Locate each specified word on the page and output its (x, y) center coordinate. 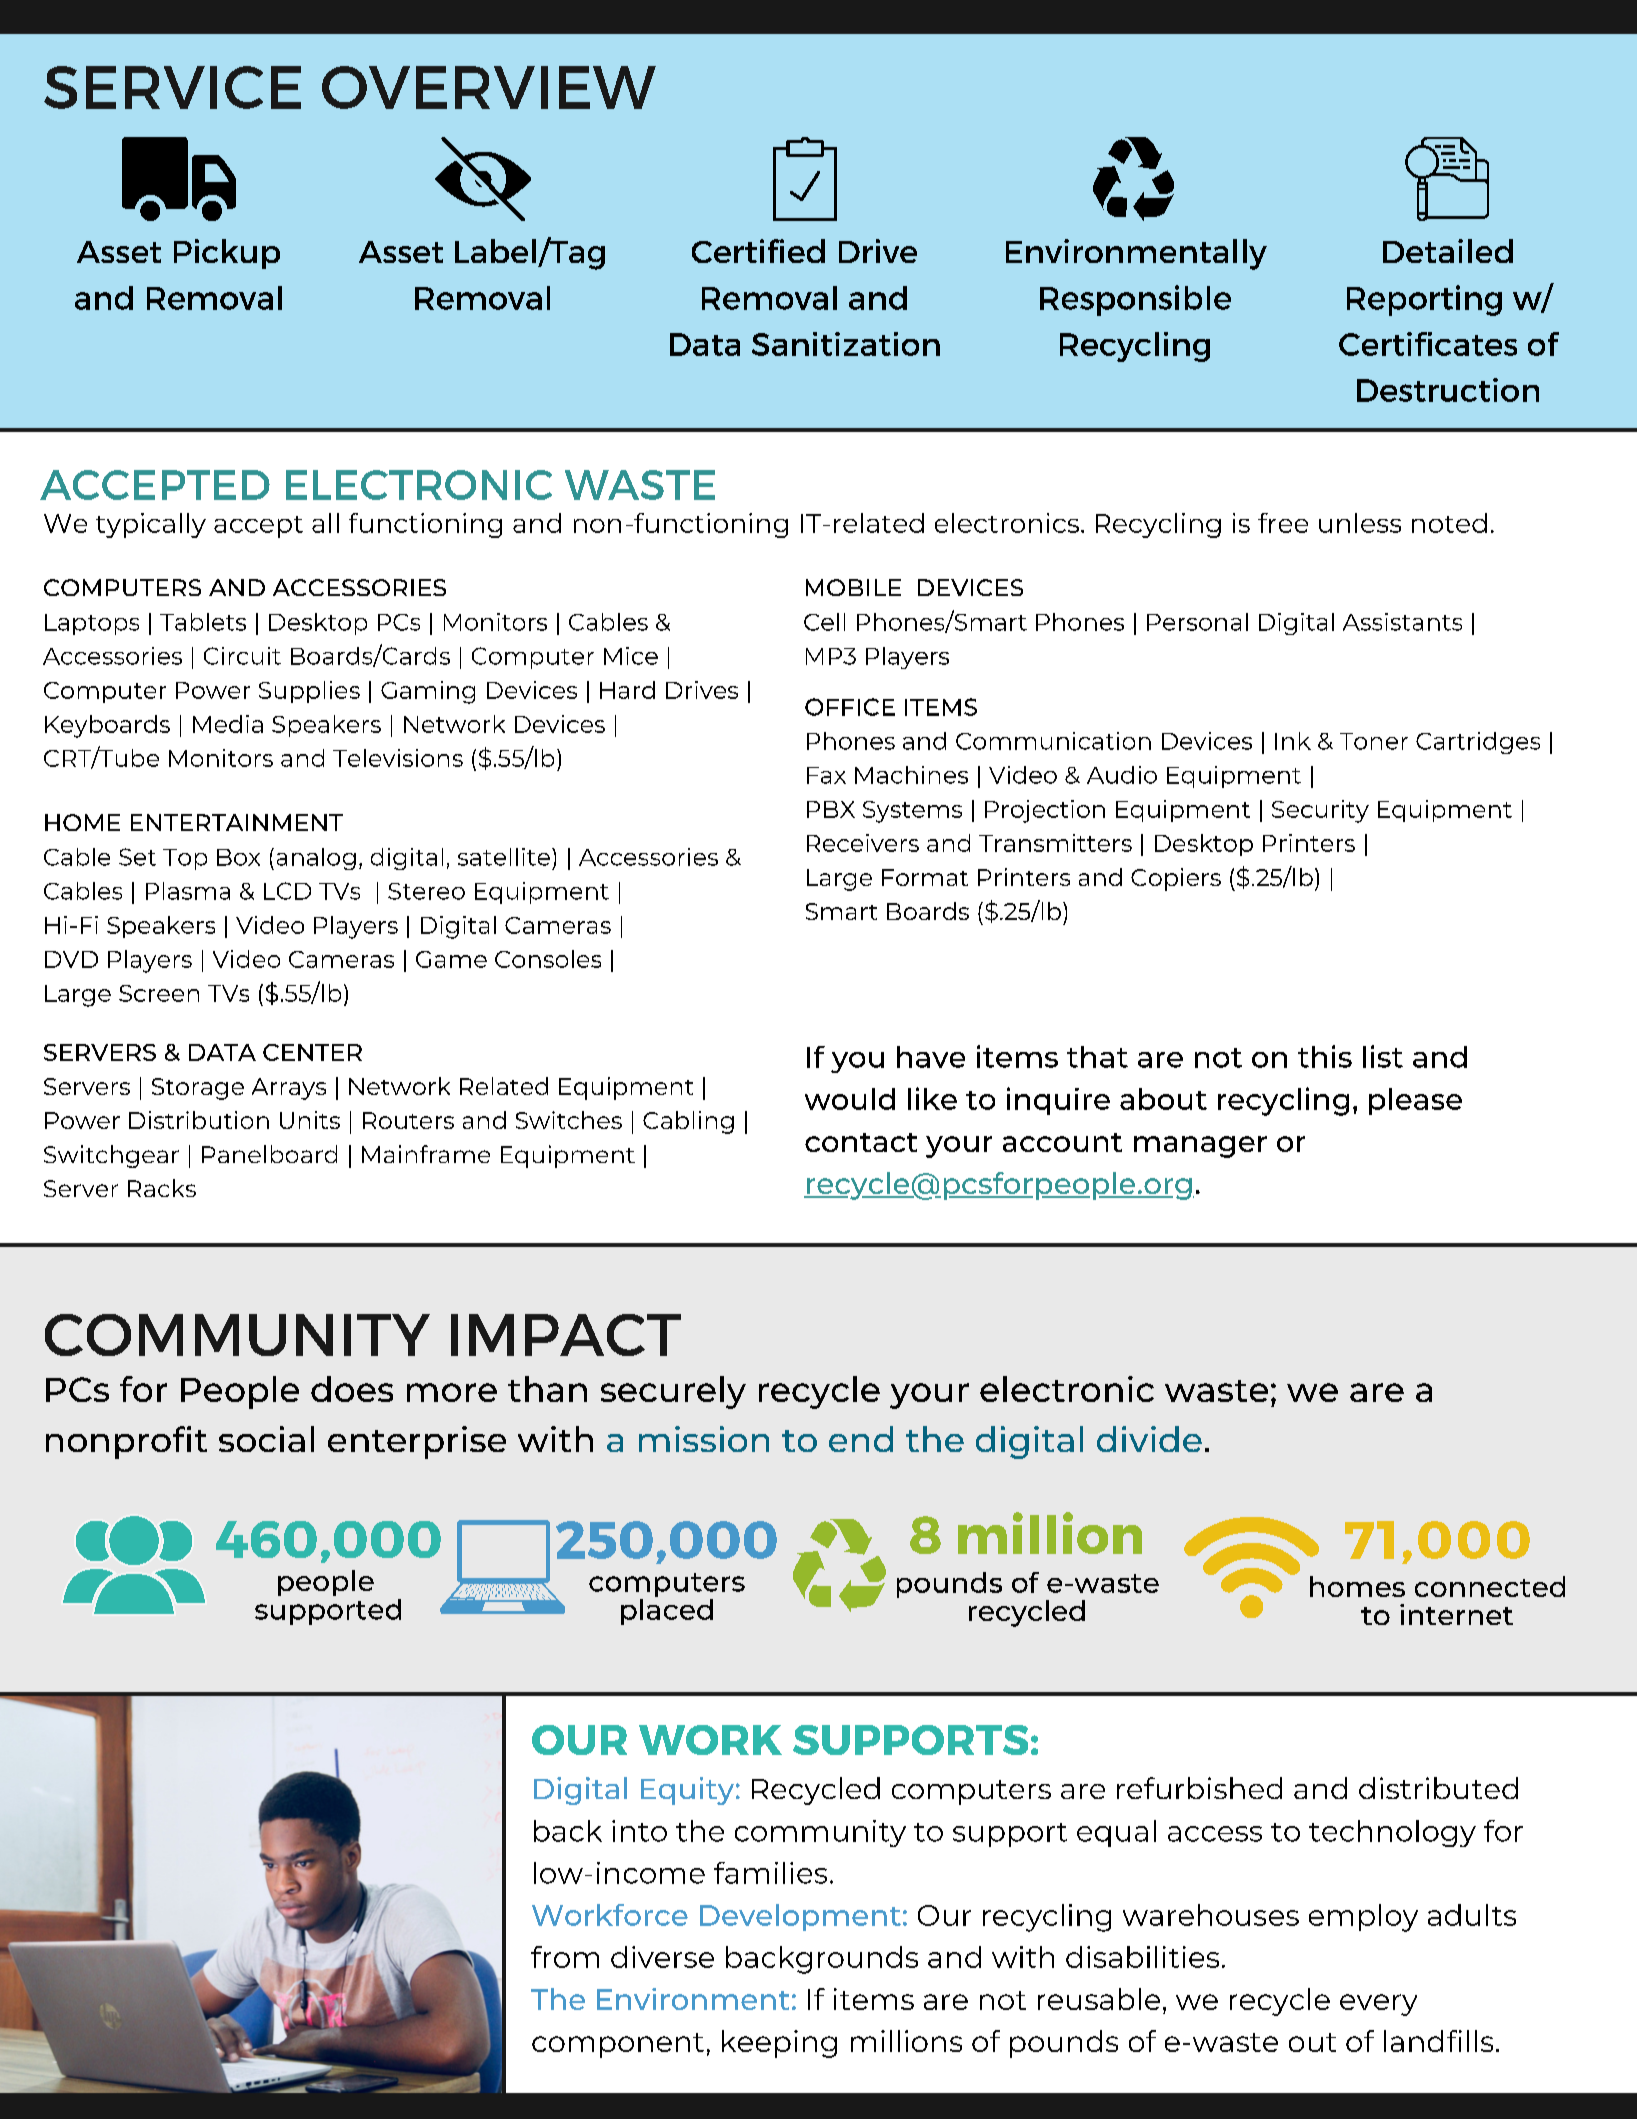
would (850, 1099)
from (565, 1957)
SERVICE (172, 87)
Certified (758, 251)
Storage (198, 1089)
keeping (779, 2044)
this (1325, 1056)
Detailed (1448, 251)
